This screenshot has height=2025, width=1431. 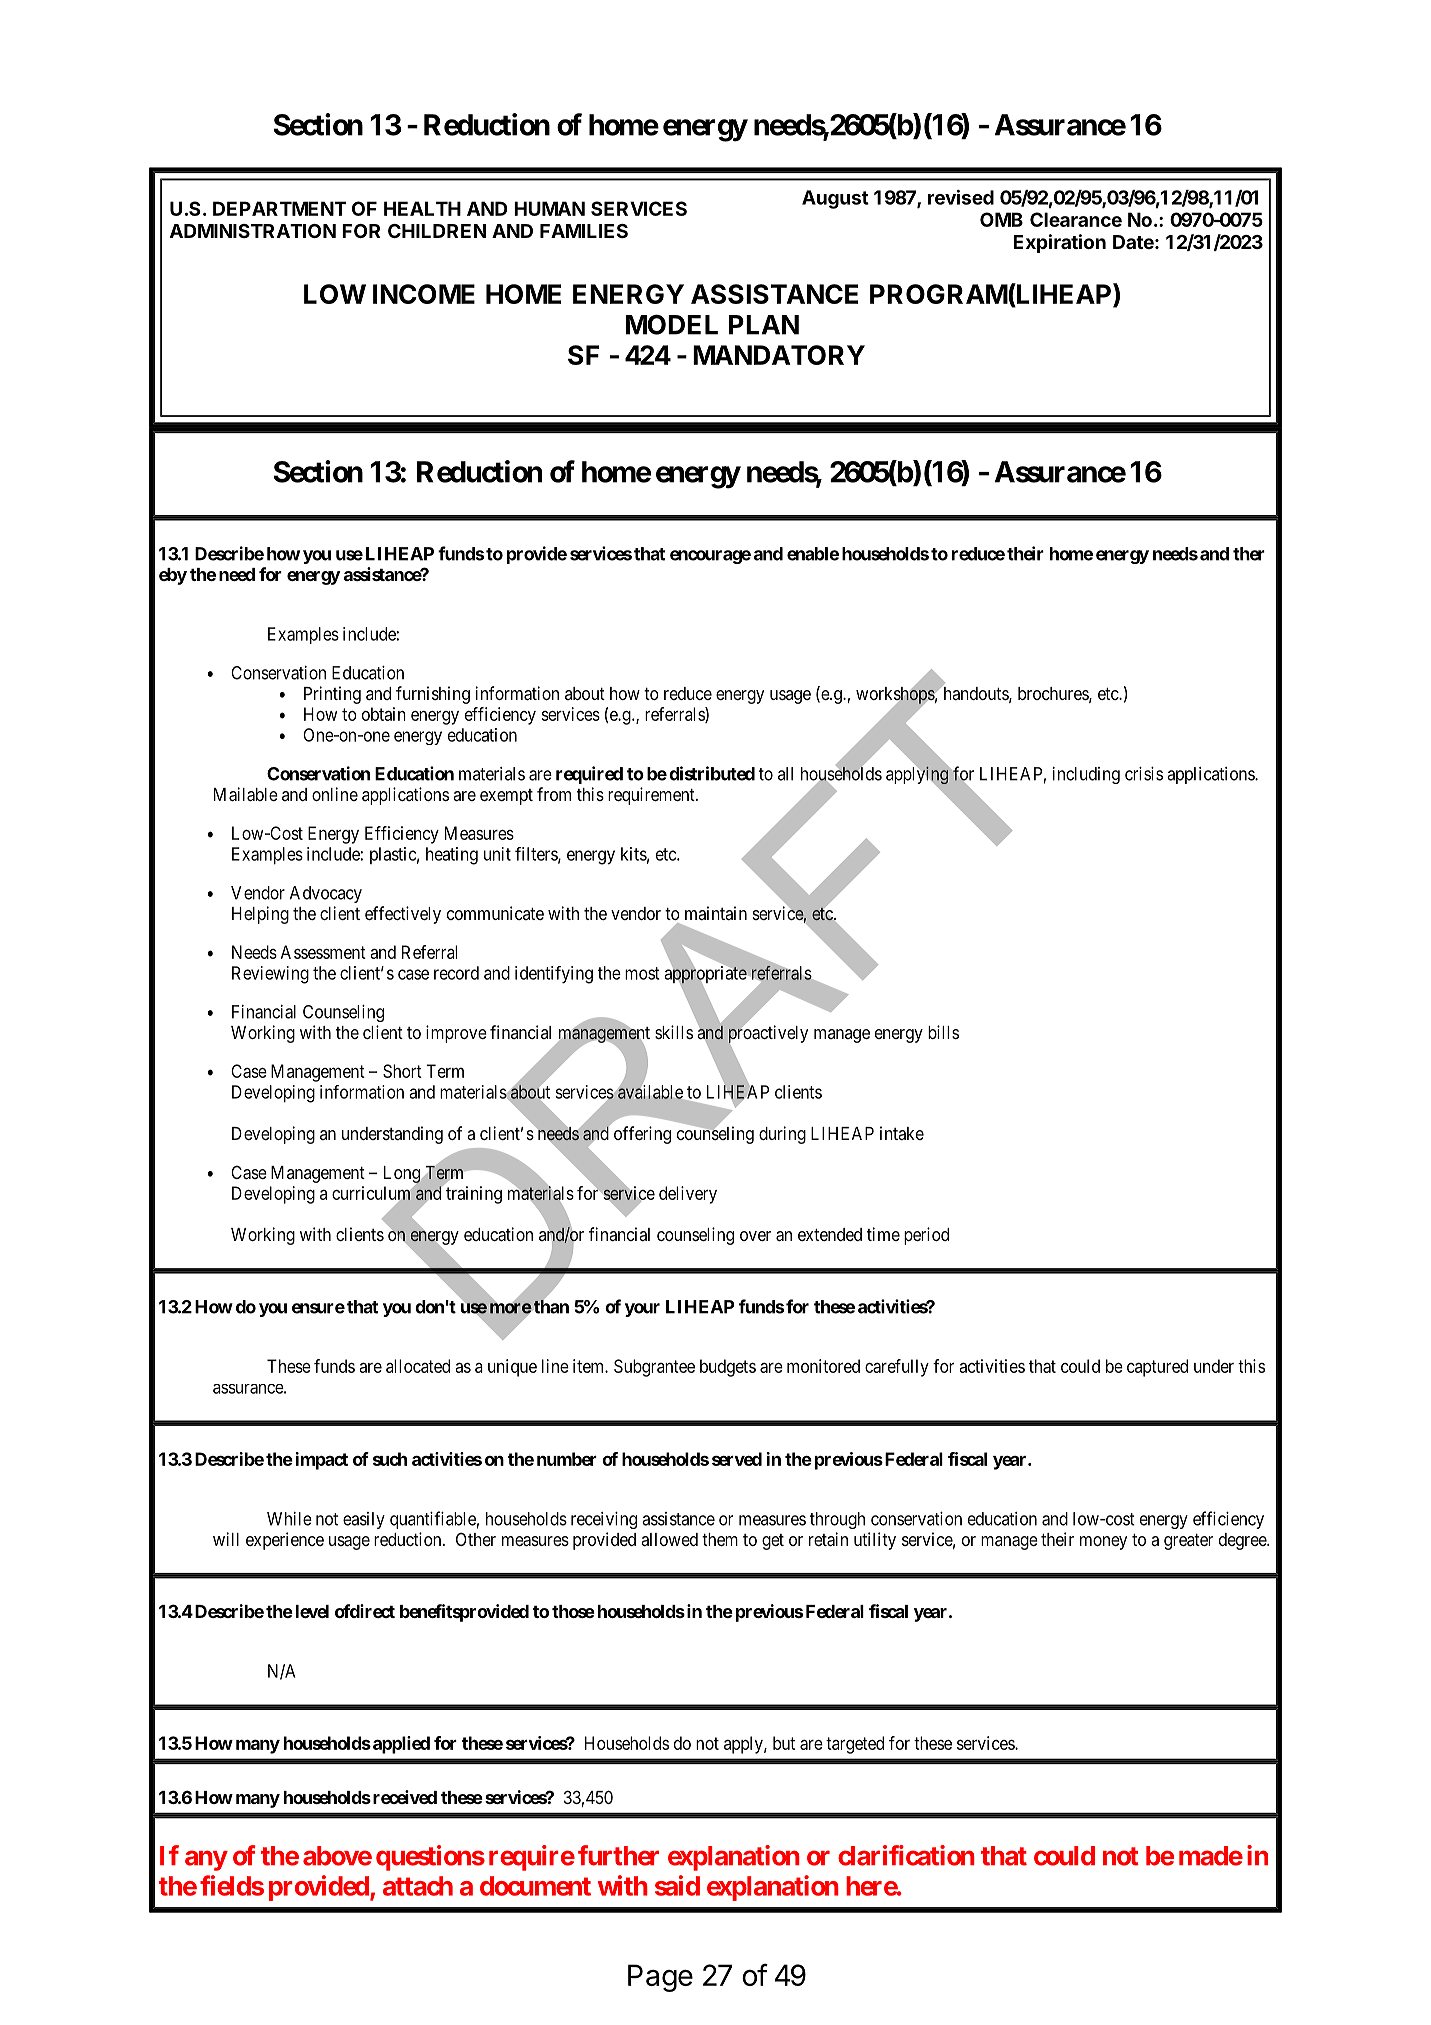 What do you see at coordinates (728, 1368) in the screenshot?
I see `budgets` at bounding box center [728, 1368].
